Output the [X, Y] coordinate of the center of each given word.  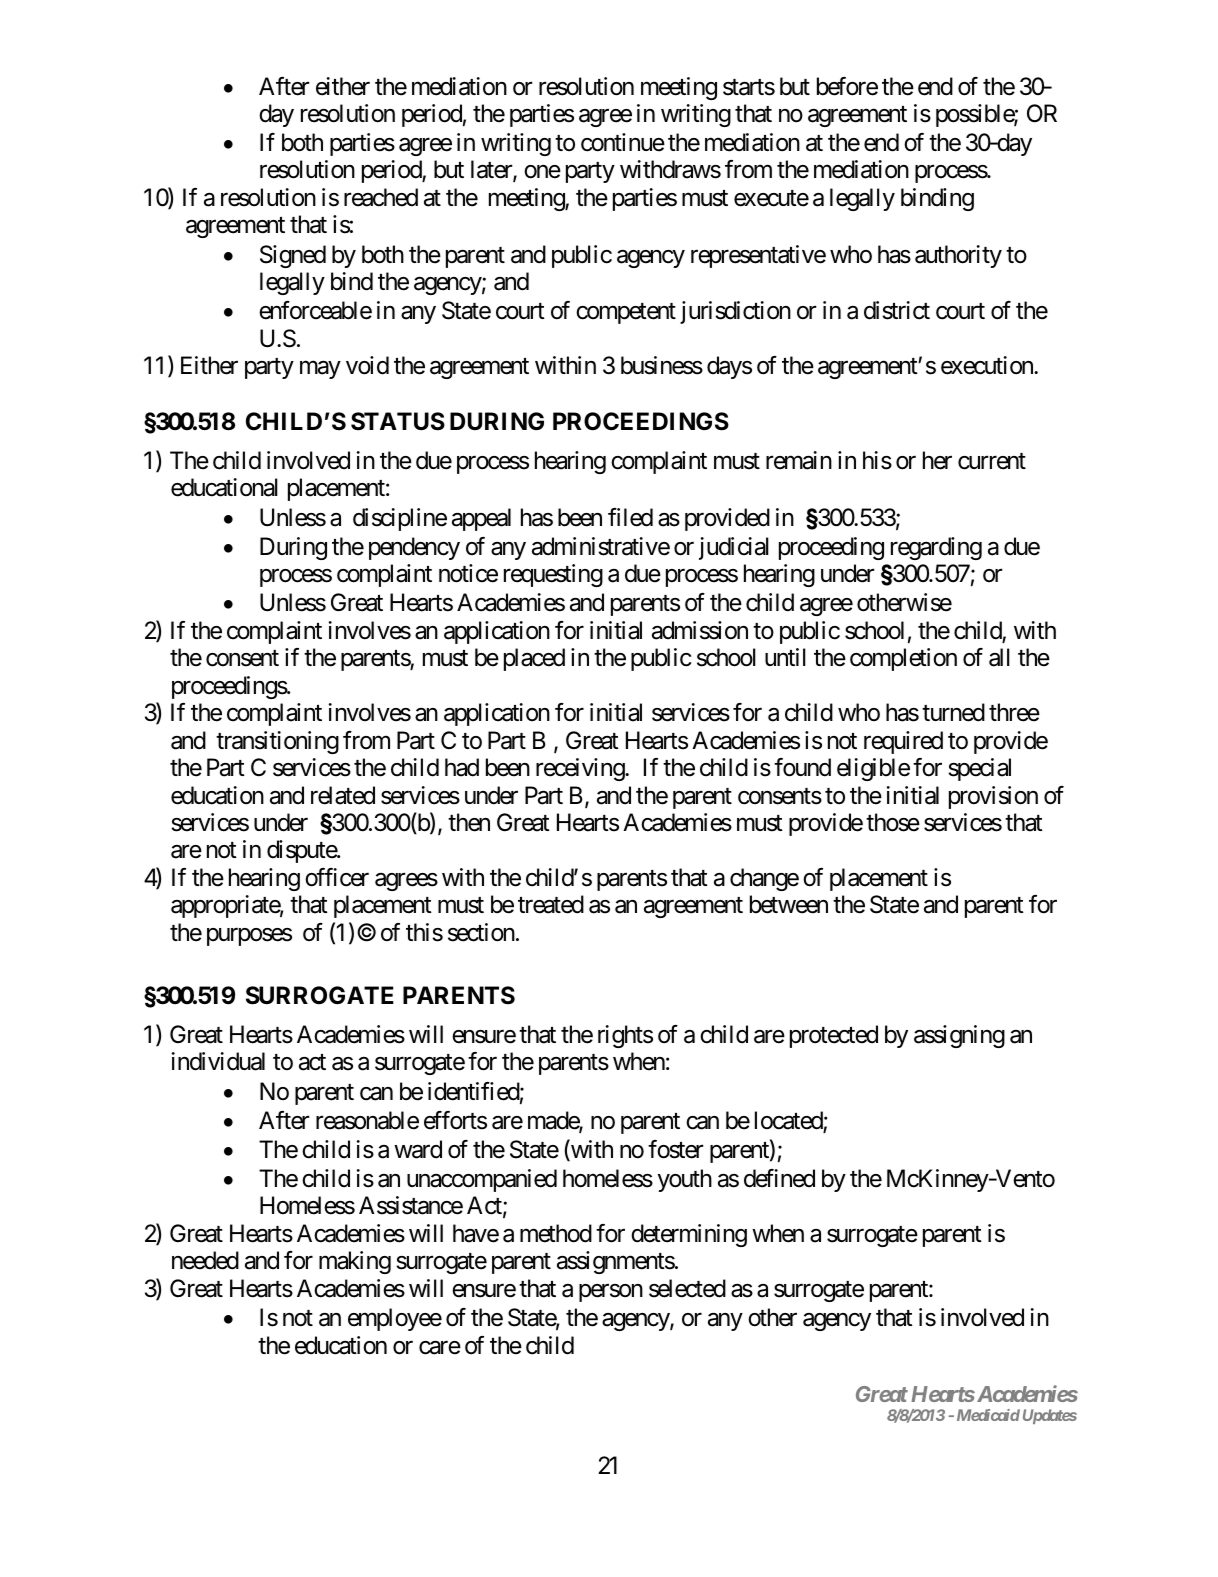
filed [630, 517]
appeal [481, 519]
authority [958, 256]
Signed [293, 256]
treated [551, 904]
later [492, 171]
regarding [936, 548]
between [789, 904]
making [355, 1262]
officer [337, 877]
